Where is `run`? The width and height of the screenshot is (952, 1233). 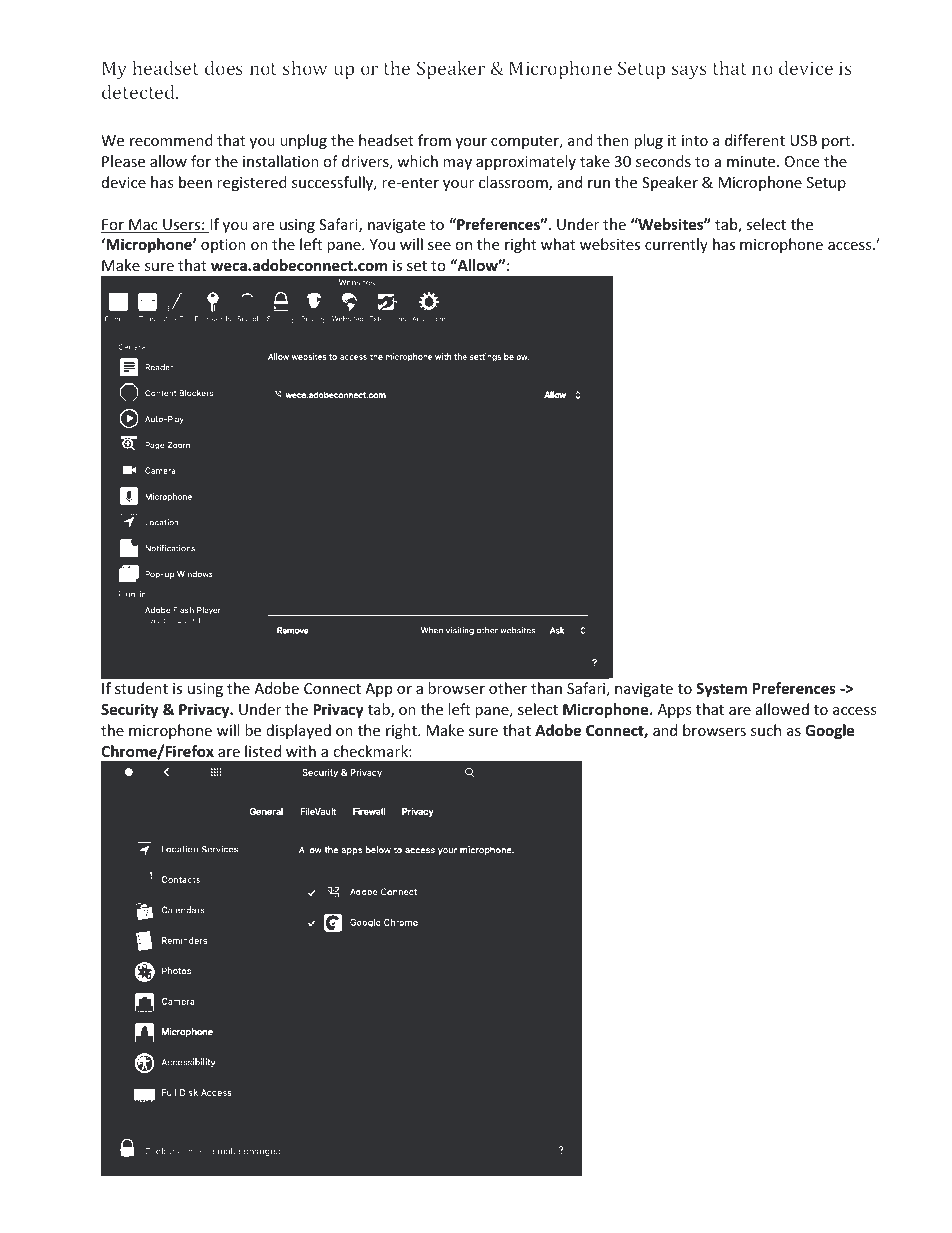 run is located at coordinates (599, 184).
